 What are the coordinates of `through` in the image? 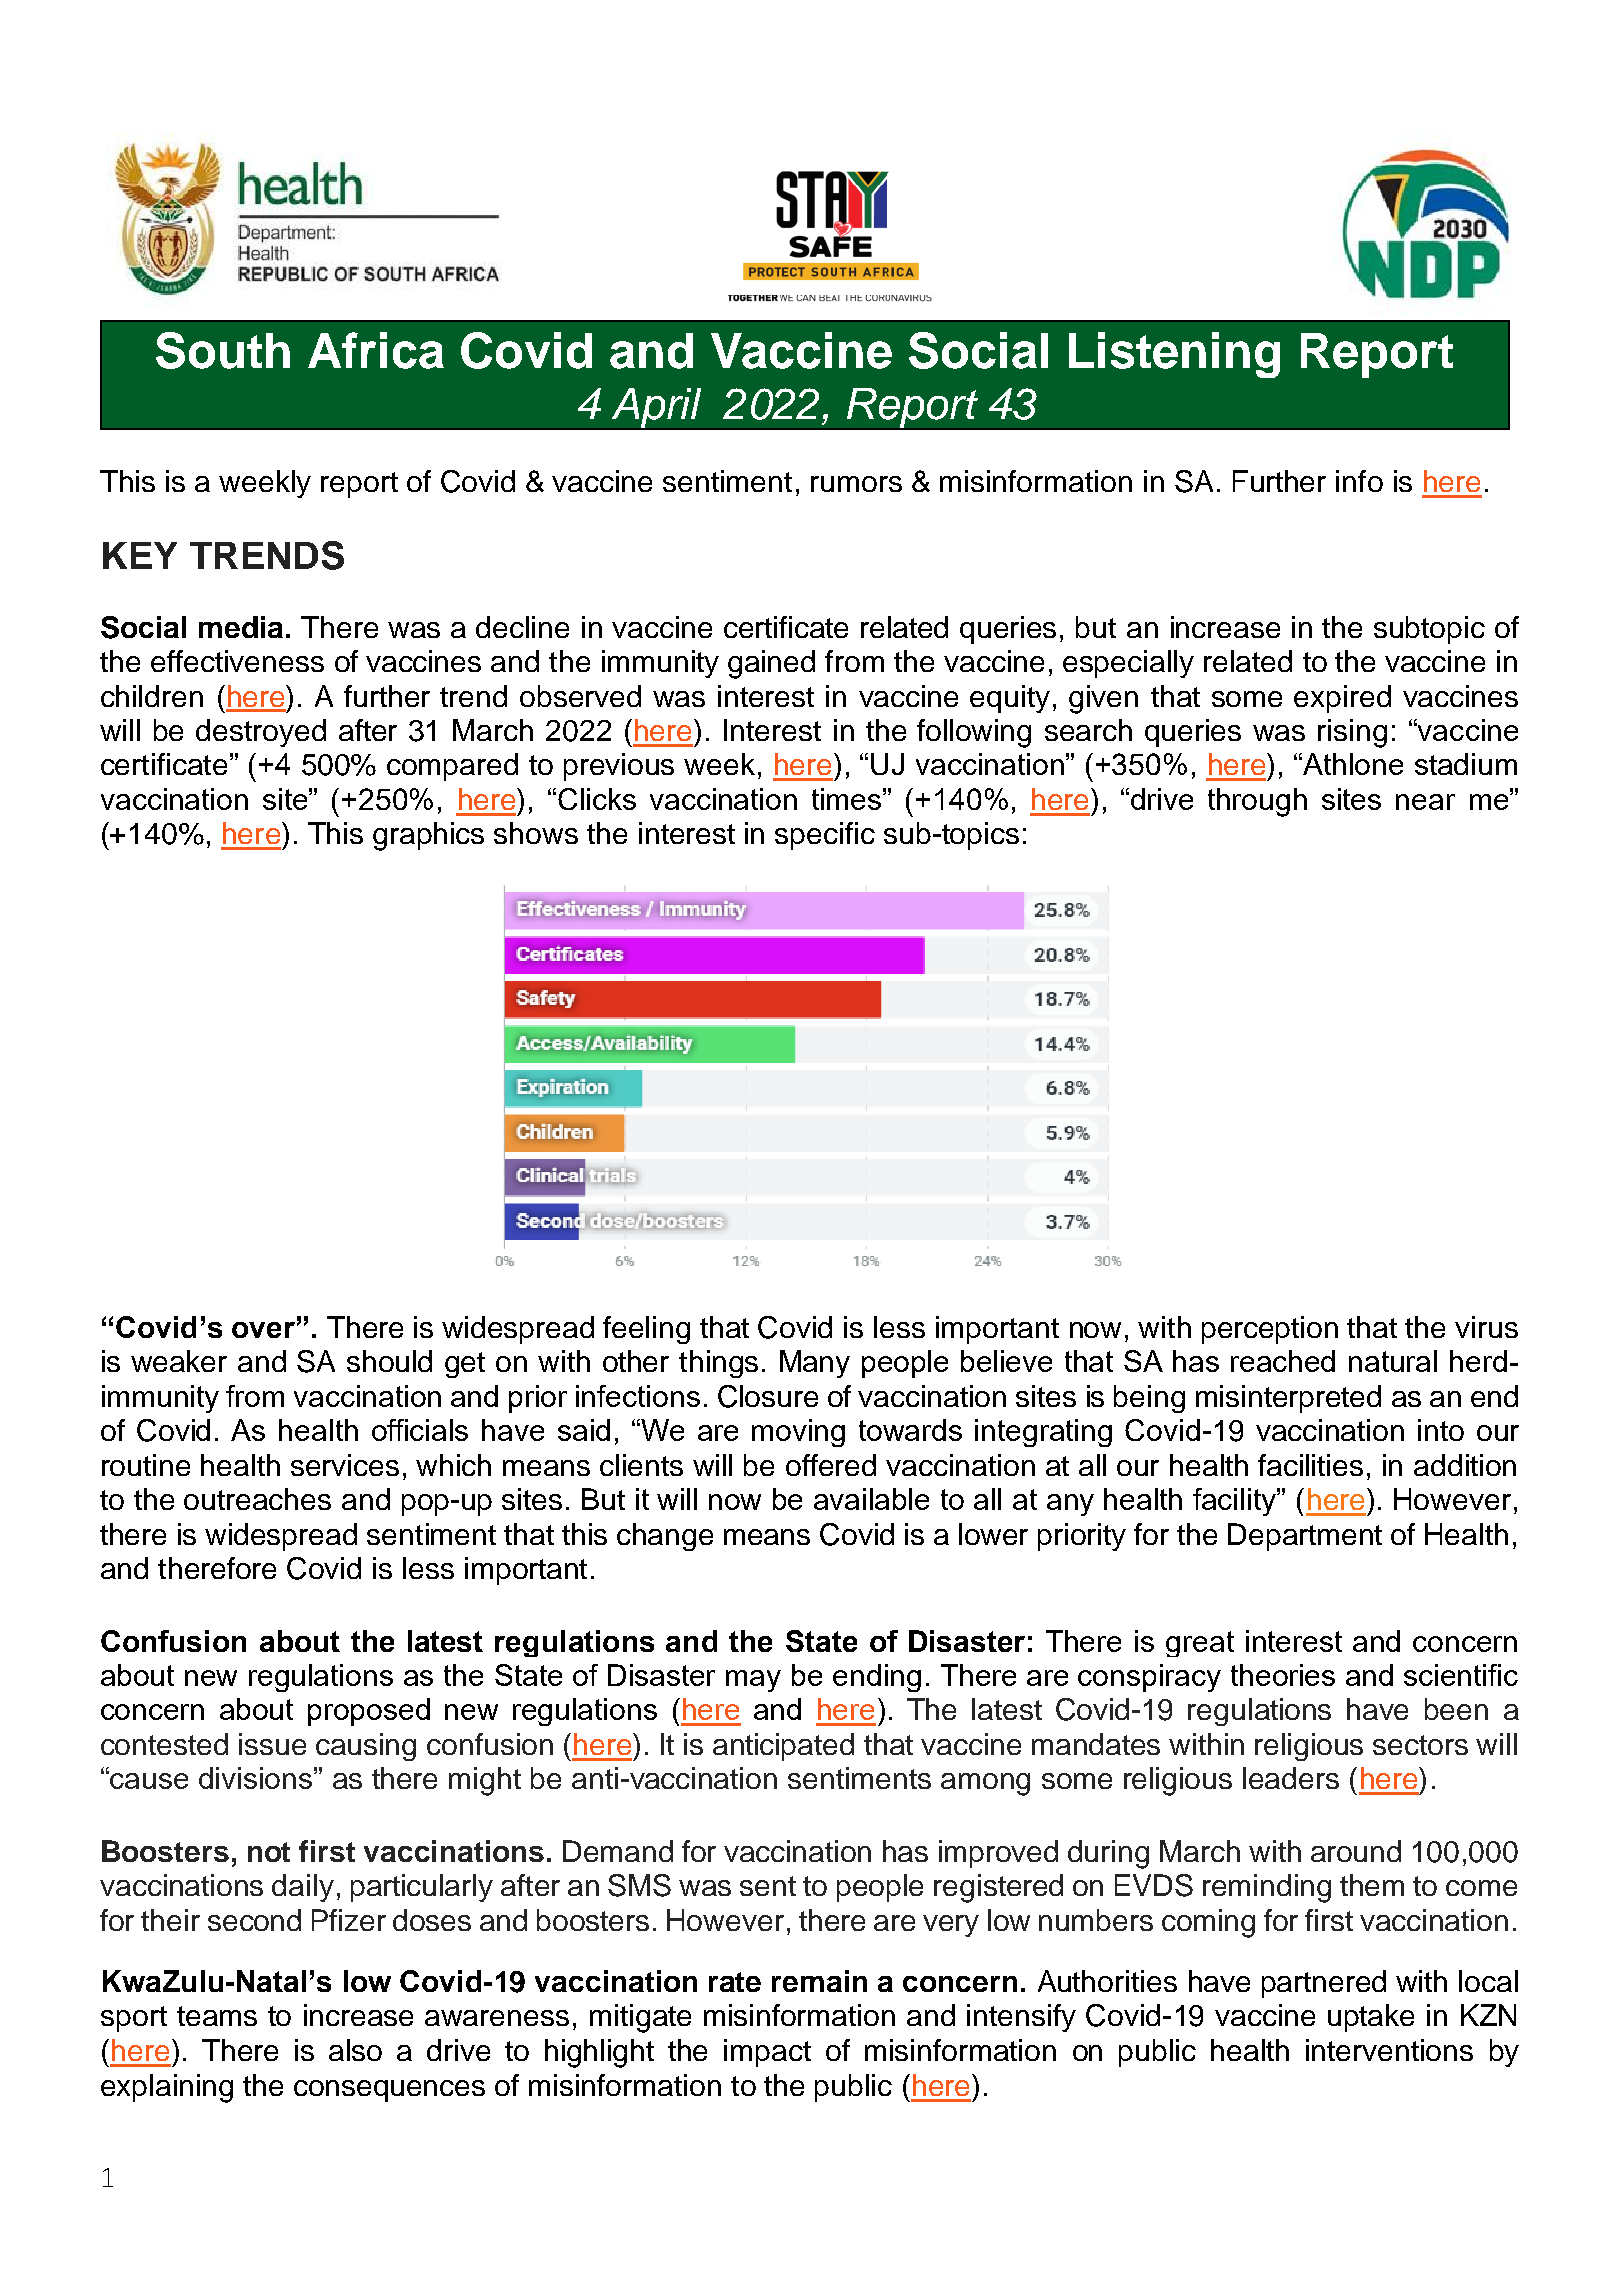 It's located at (1257, 802).
